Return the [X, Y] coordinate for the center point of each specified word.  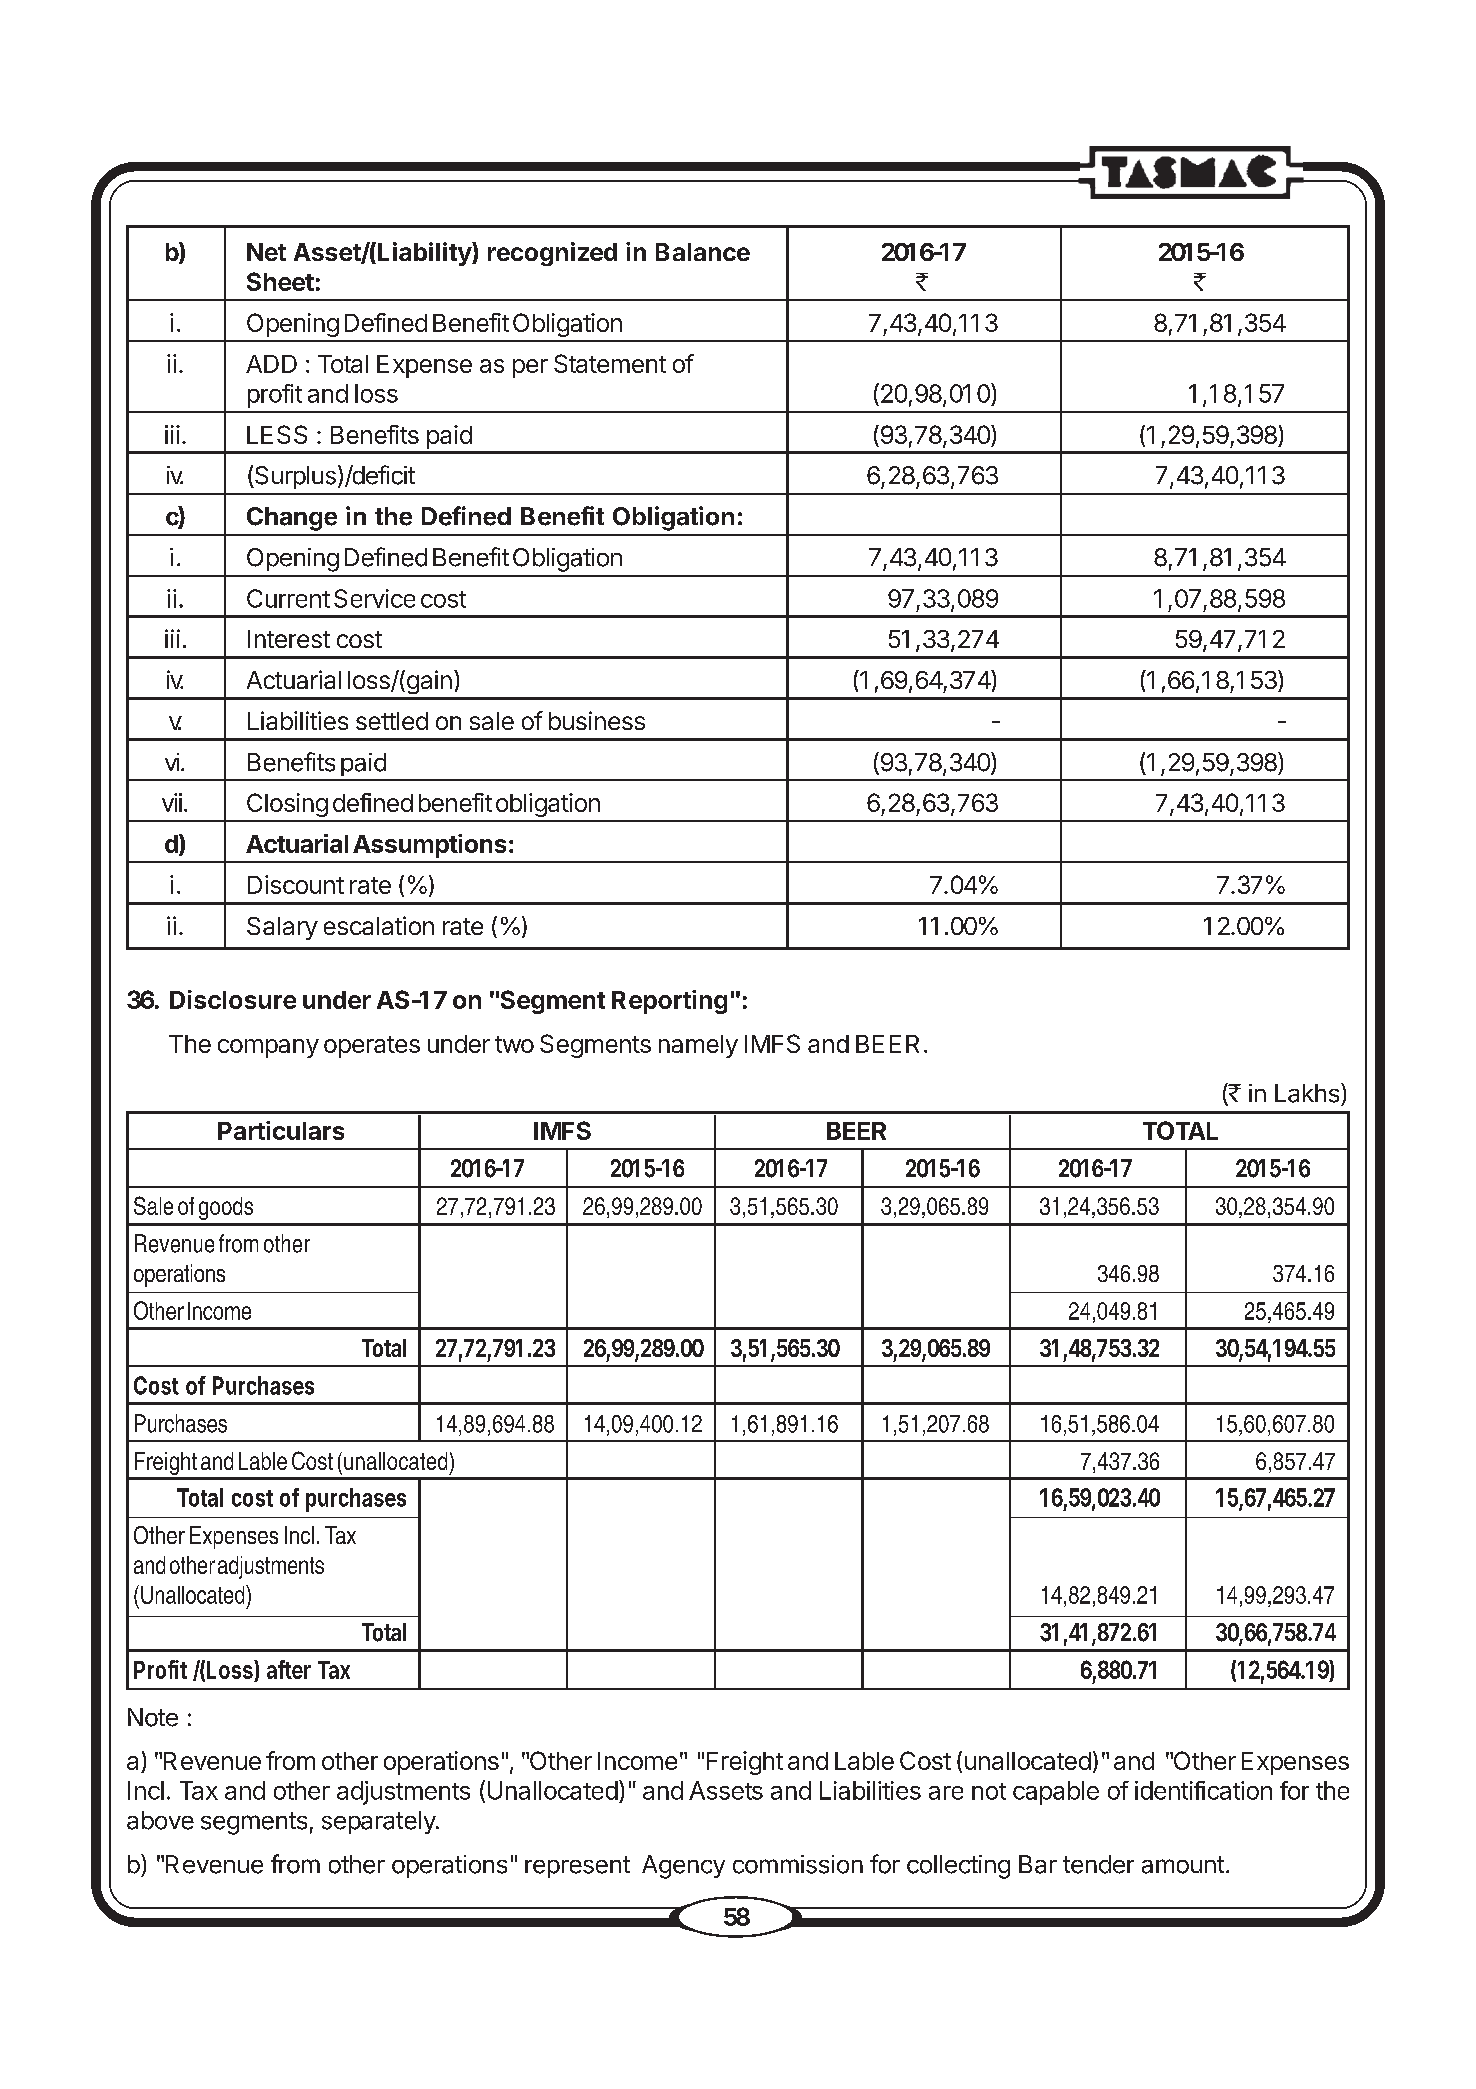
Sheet [280, 281]
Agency [683, 1867]
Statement [610, 363]
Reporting [669, 1002]
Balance [703, 252]
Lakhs [1307, 1093]
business [597, 720]
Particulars [281, 1130]
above [160, 1820]
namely [698, 1046]
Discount [296, 884]
